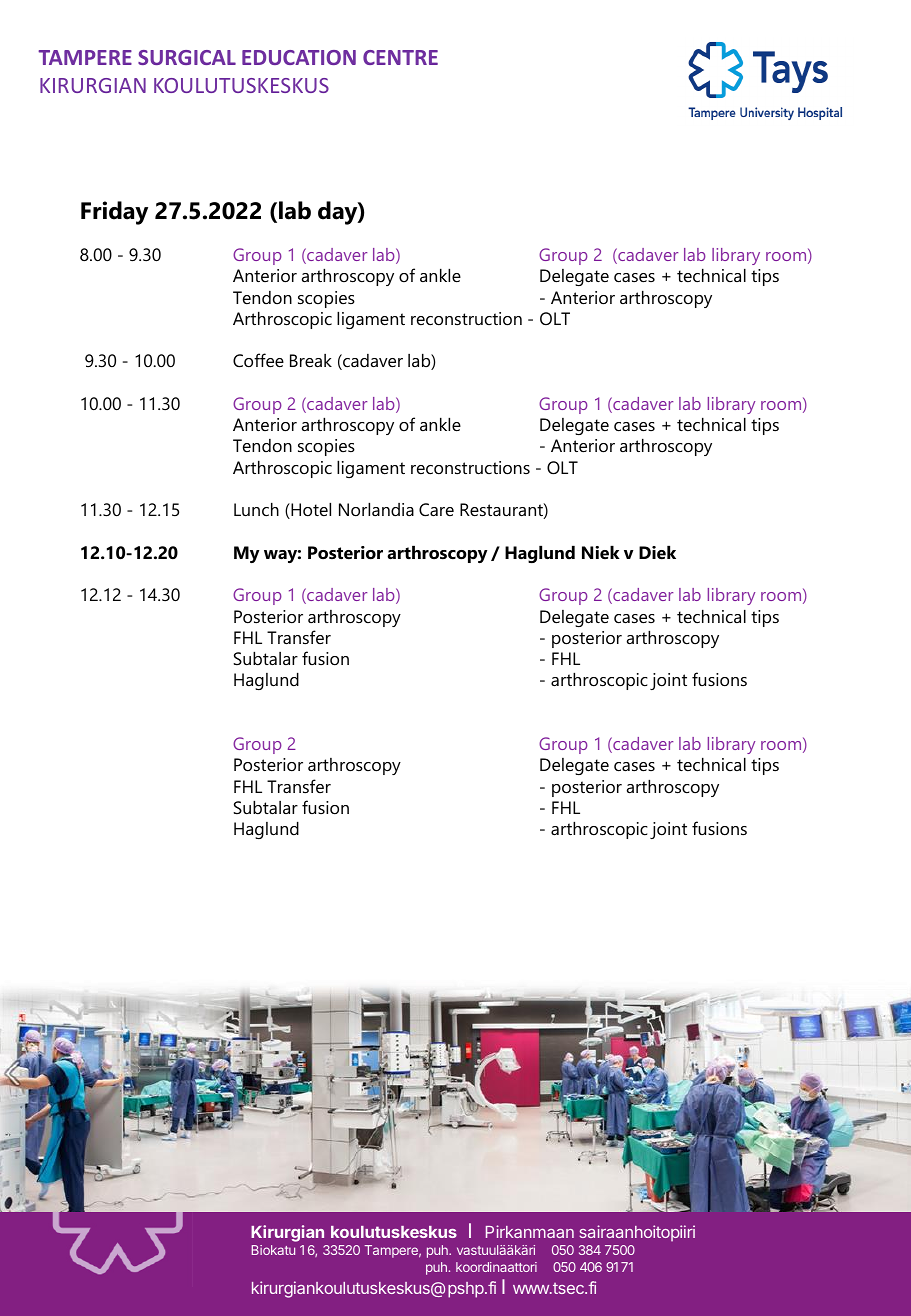 Image resolution: width=911 pixels, height=1316 pixels. I want to click on Friday, so click(114, 213).
